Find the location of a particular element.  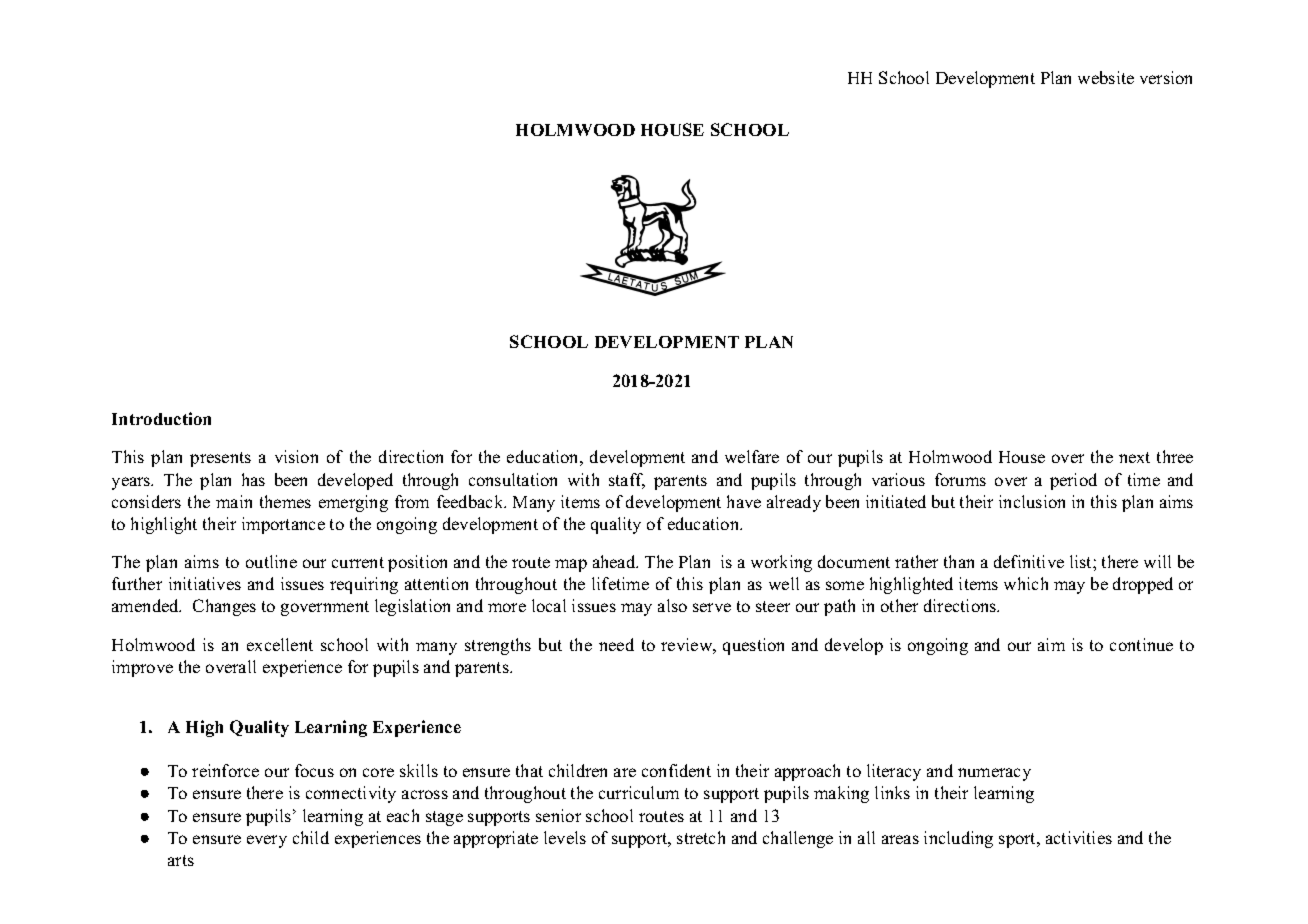

period is located at coordinates (1073, 481).
